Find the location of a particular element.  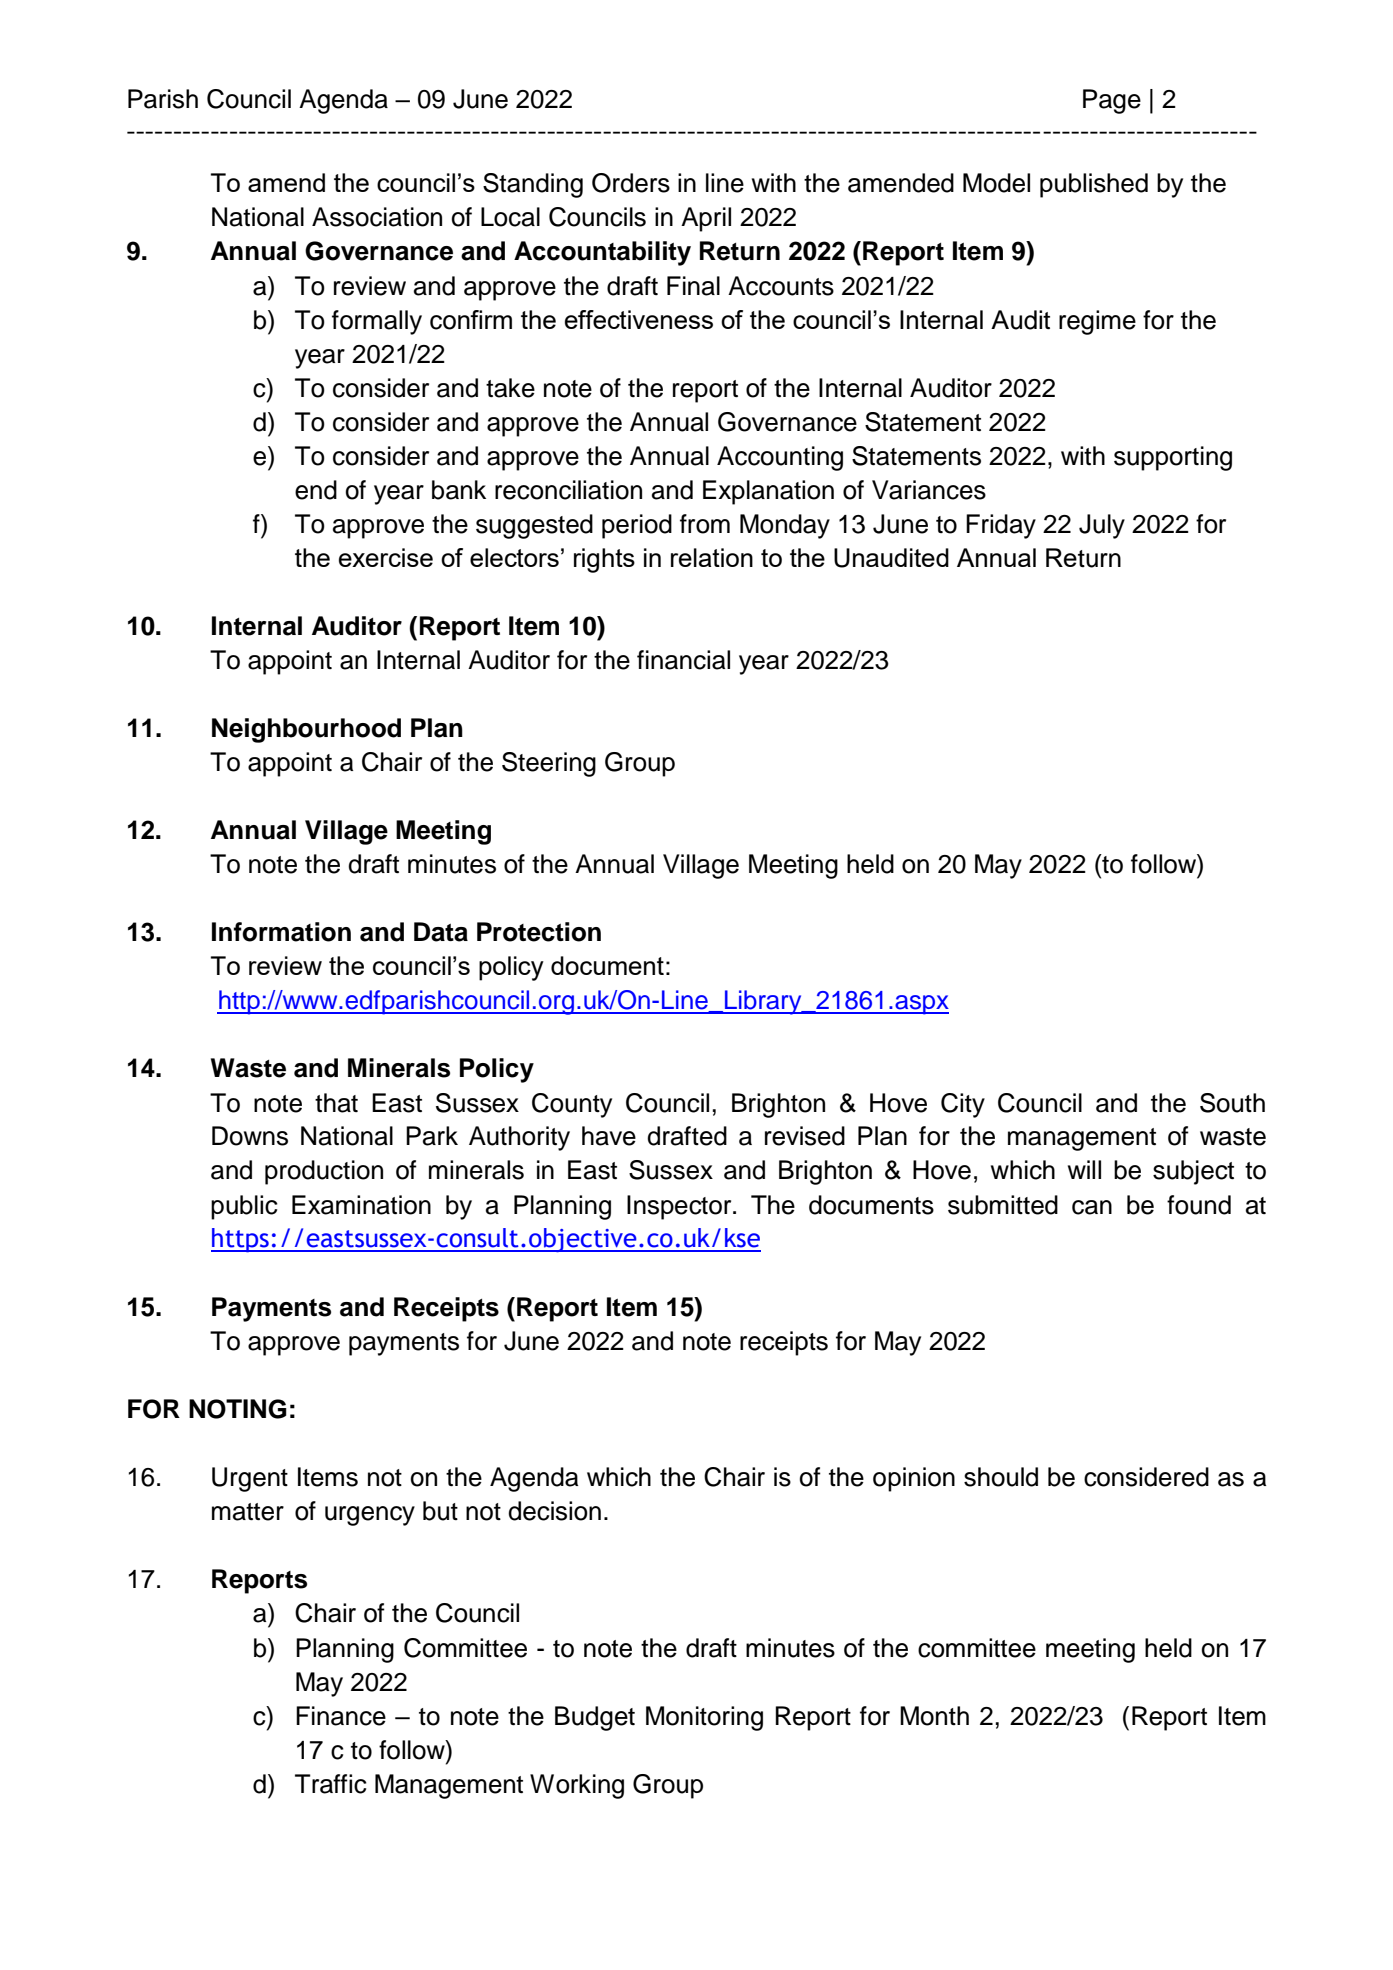

Association is located at coordinates (377, 217).
